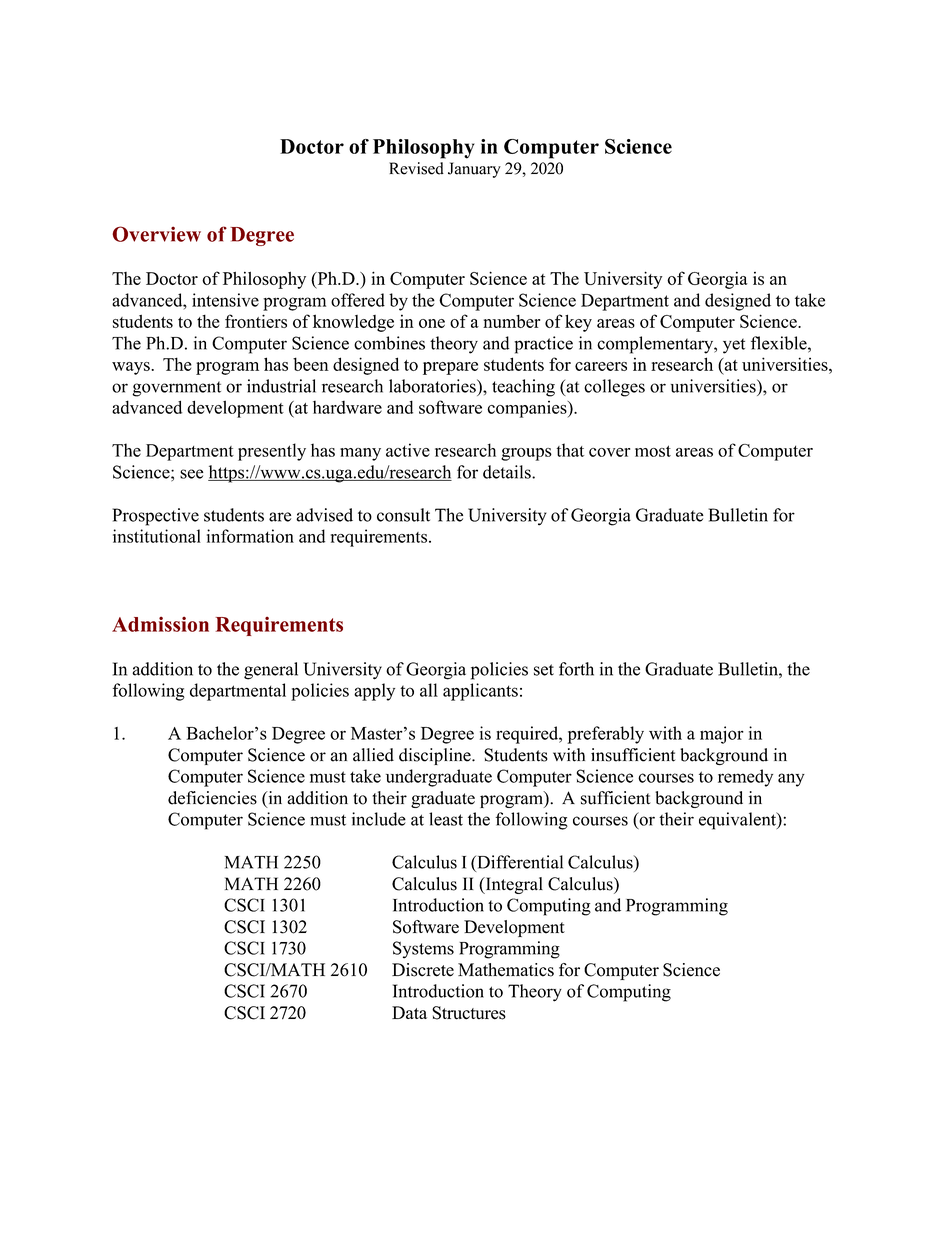 The image size is (952, 1233). Describe the element at coordinates (416, 168) in the screenshot. I see `Revised` at that location.
